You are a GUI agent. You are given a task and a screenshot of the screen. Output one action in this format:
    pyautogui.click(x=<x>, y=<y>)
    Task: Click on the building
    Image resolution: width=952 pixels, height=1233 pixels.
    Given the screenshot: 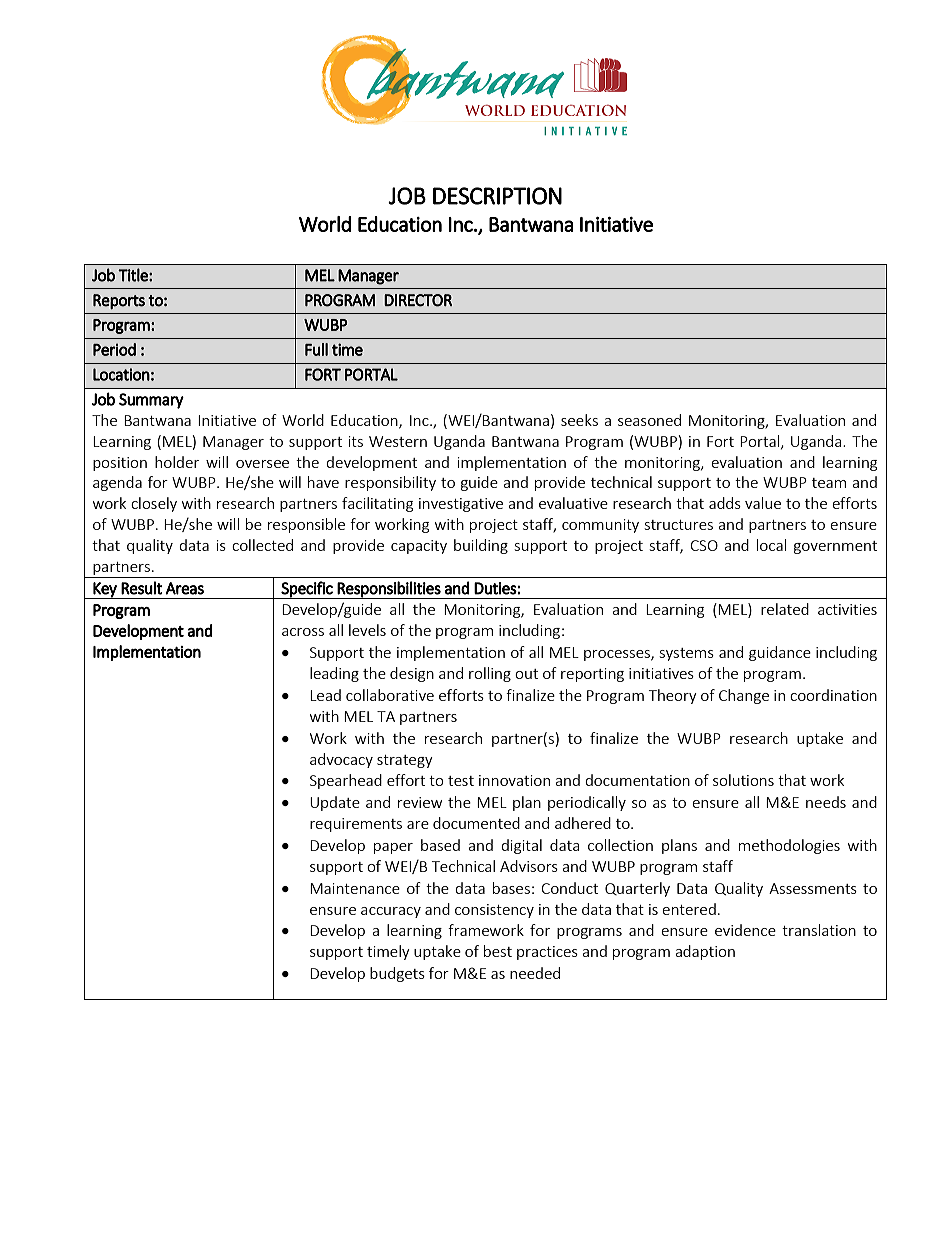 What is the action you would take?
    pyautogui.click(x=481, y=546)
